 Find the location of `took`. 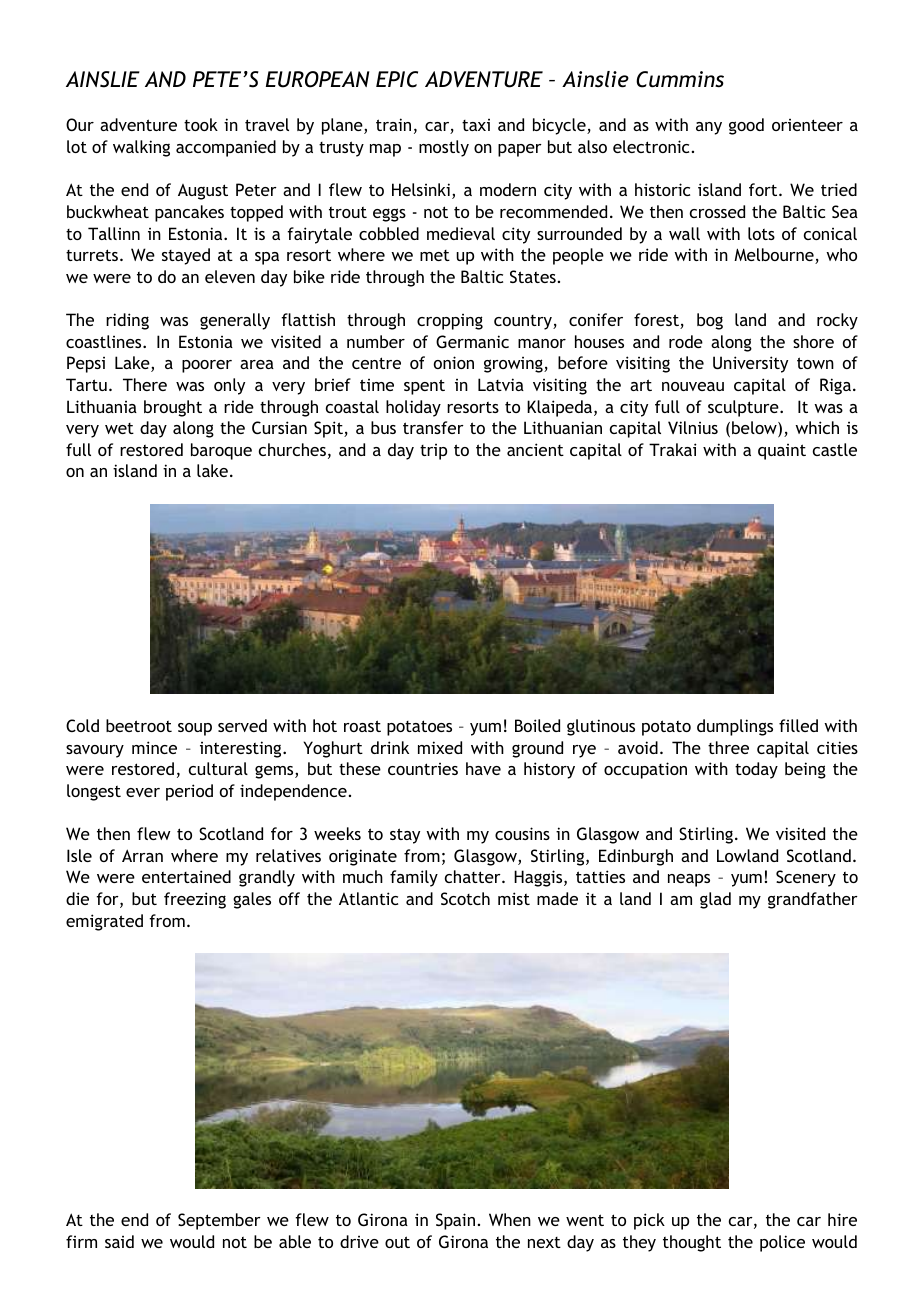

took is located at coordinates (201, 124).
